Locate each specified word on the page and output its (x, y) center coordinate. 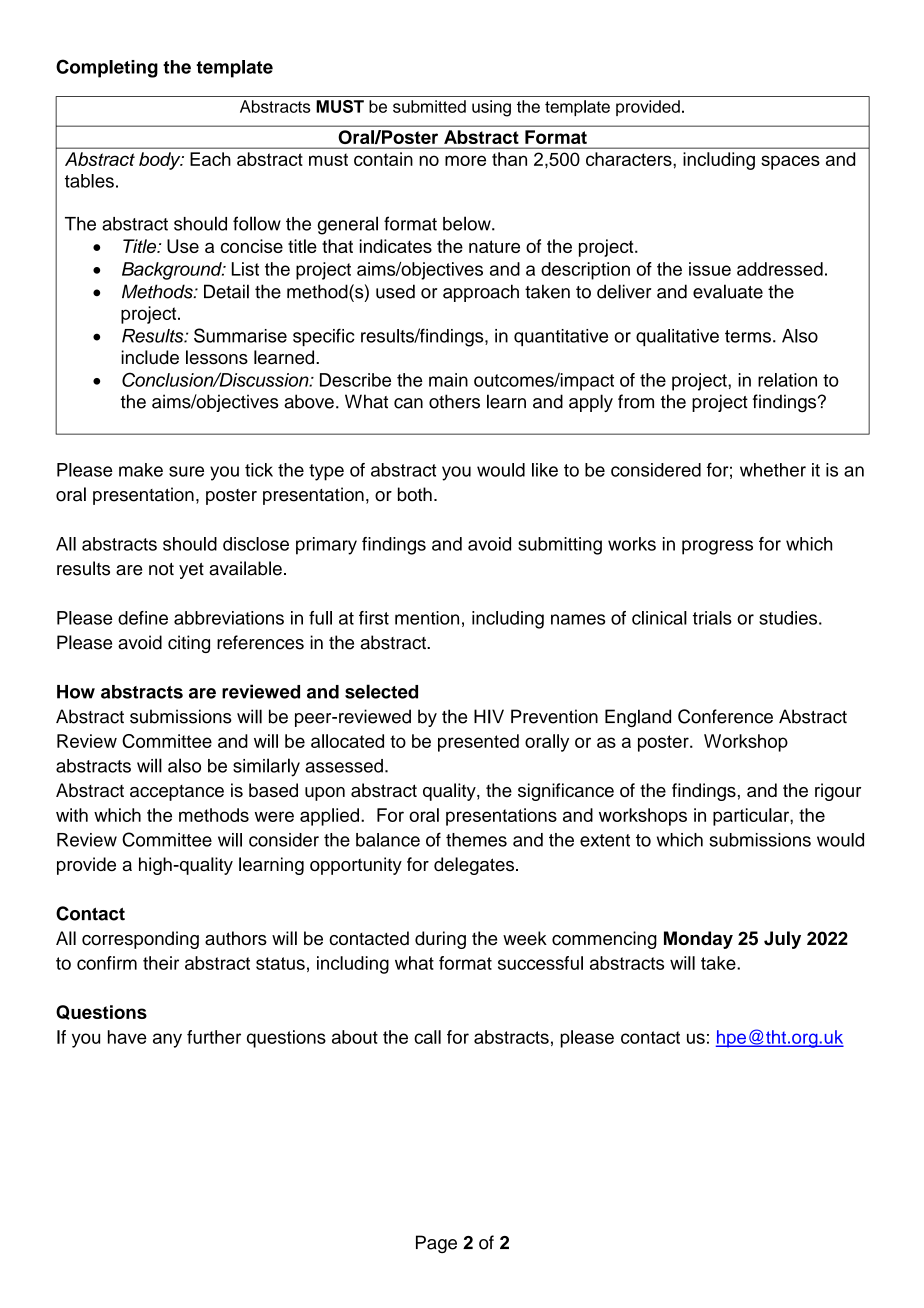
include (150, 357)
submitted (429, 106)
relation (787, 380)
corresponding (140, 940)
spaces (790, 162)
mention (427, 618)
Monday (698, 940)
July (782, 940)
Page (436, 1244)
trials (712, 618)
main (448, 380)
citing (189, 644)
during (440, 940)
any (167, 1040)
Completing (107, 68)
